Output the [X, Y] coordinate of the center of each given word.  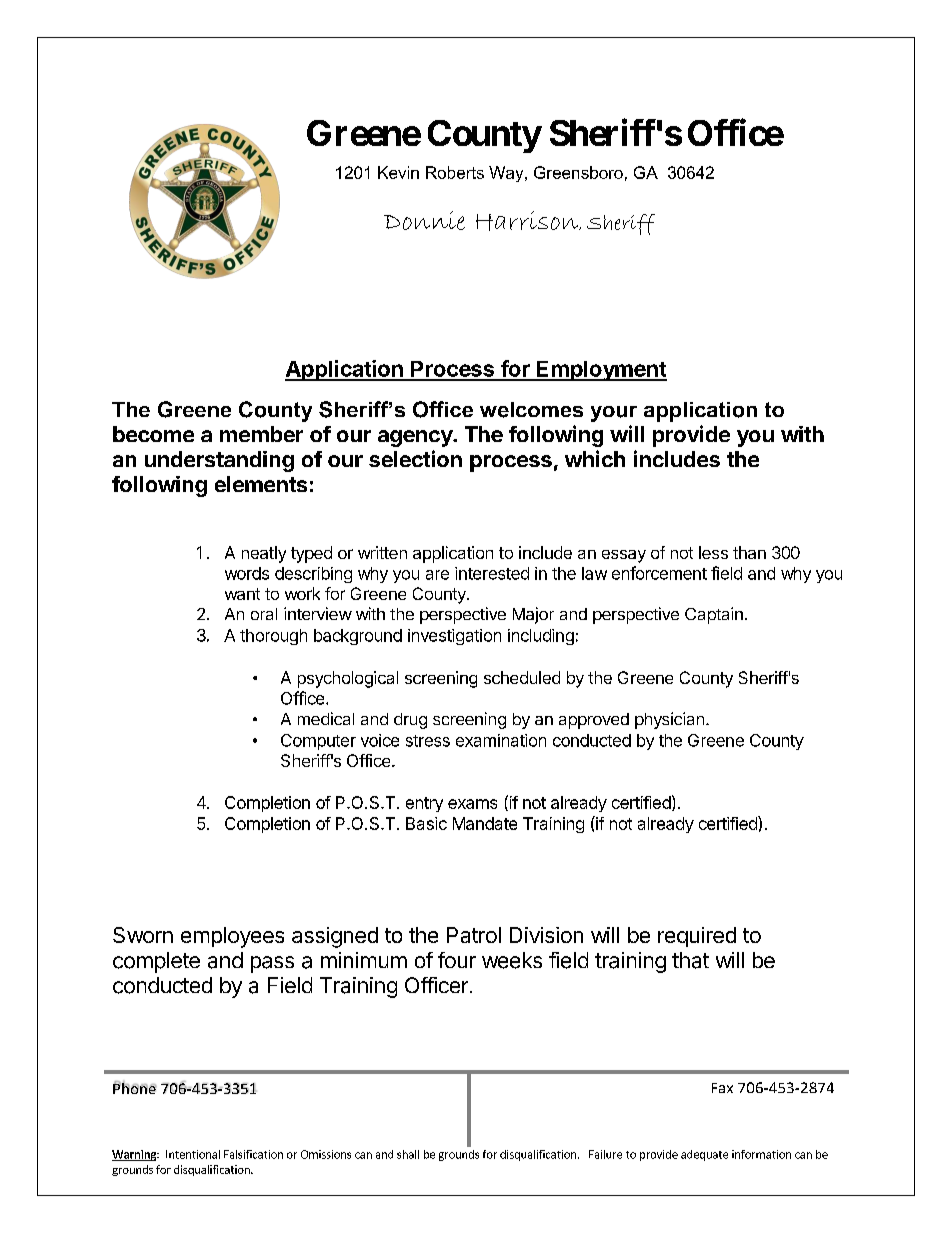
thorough [273, 637]
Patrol [474, 935]
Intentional [193, 1154]
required [697, 937]
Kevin [398, 172]
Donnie [424, 220]
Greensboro [578, 172]
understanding [219, 461]
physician [669, 720]
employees [232, 937]
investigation [454, 637]
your [614, 414]
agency [416, 438]
